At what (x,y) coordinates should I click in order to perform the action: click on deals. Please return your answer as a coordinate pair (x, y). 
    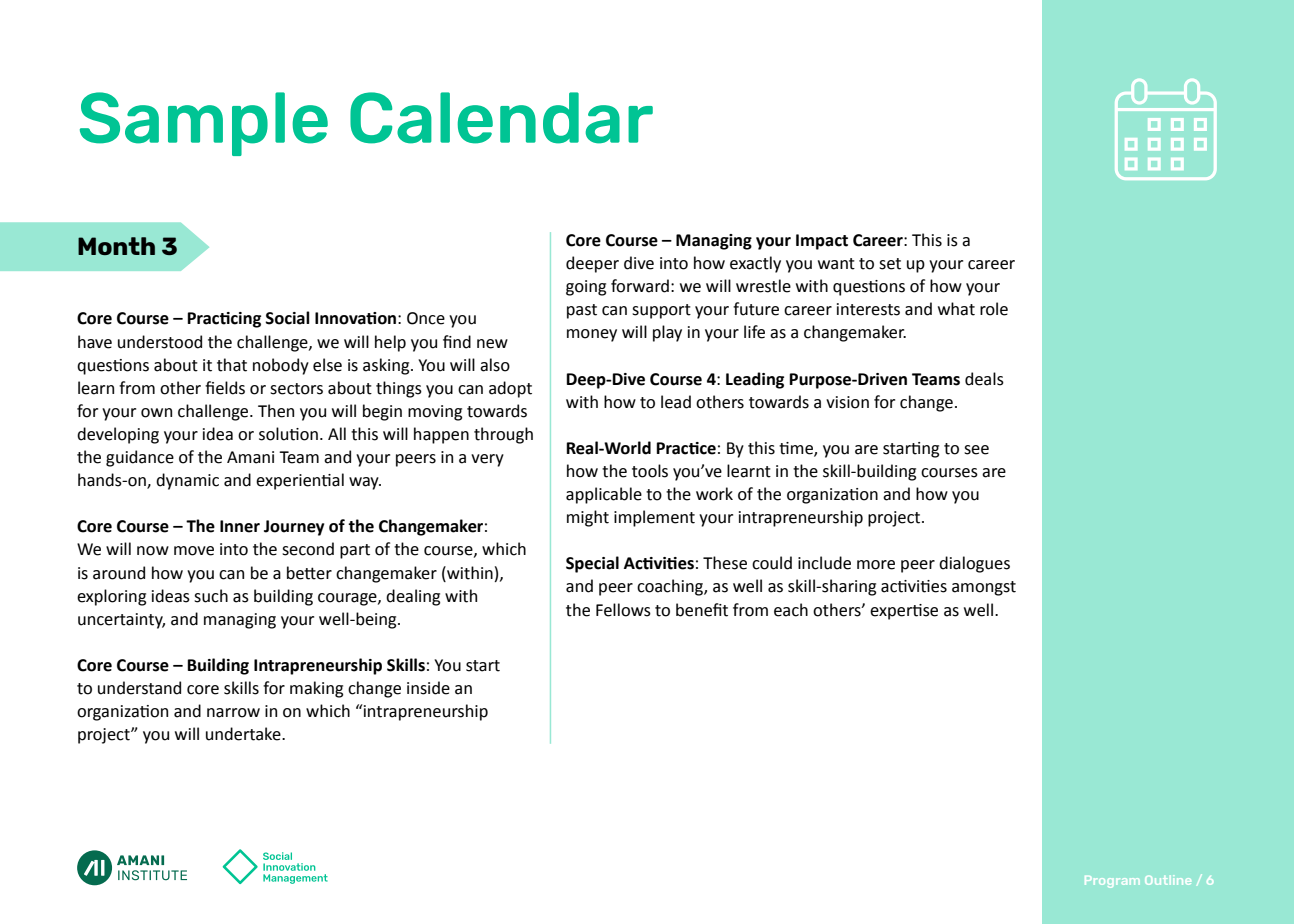
    Looking at the image, I should click on (984, 379).
